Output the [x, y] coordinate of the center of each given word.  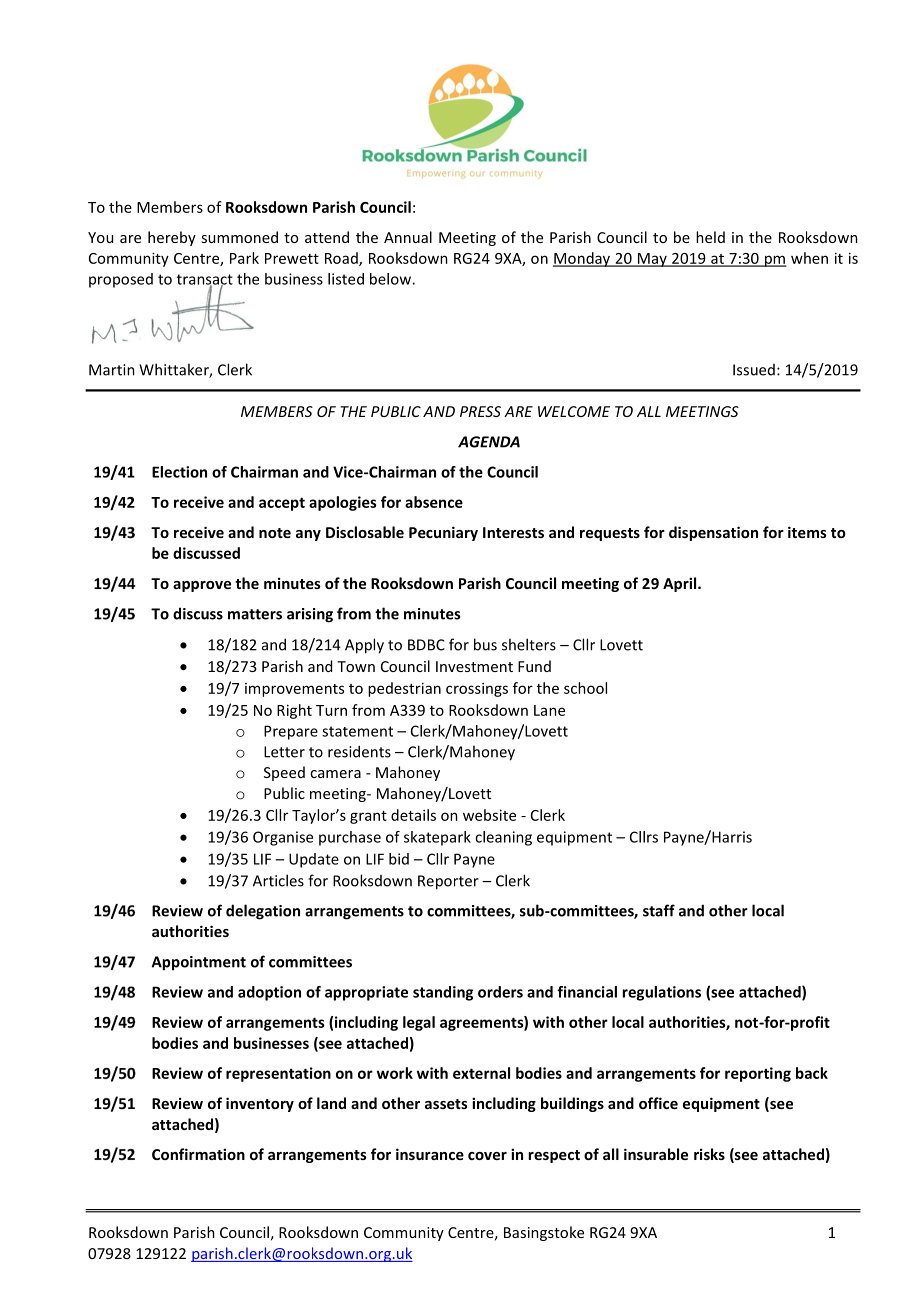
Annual [408, 237]
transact [205, 280]
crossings [477, 689]
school [585, 688]
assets [446, 1104]
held [710, 237]
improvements [294, 690]
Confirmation [198, 1154]
